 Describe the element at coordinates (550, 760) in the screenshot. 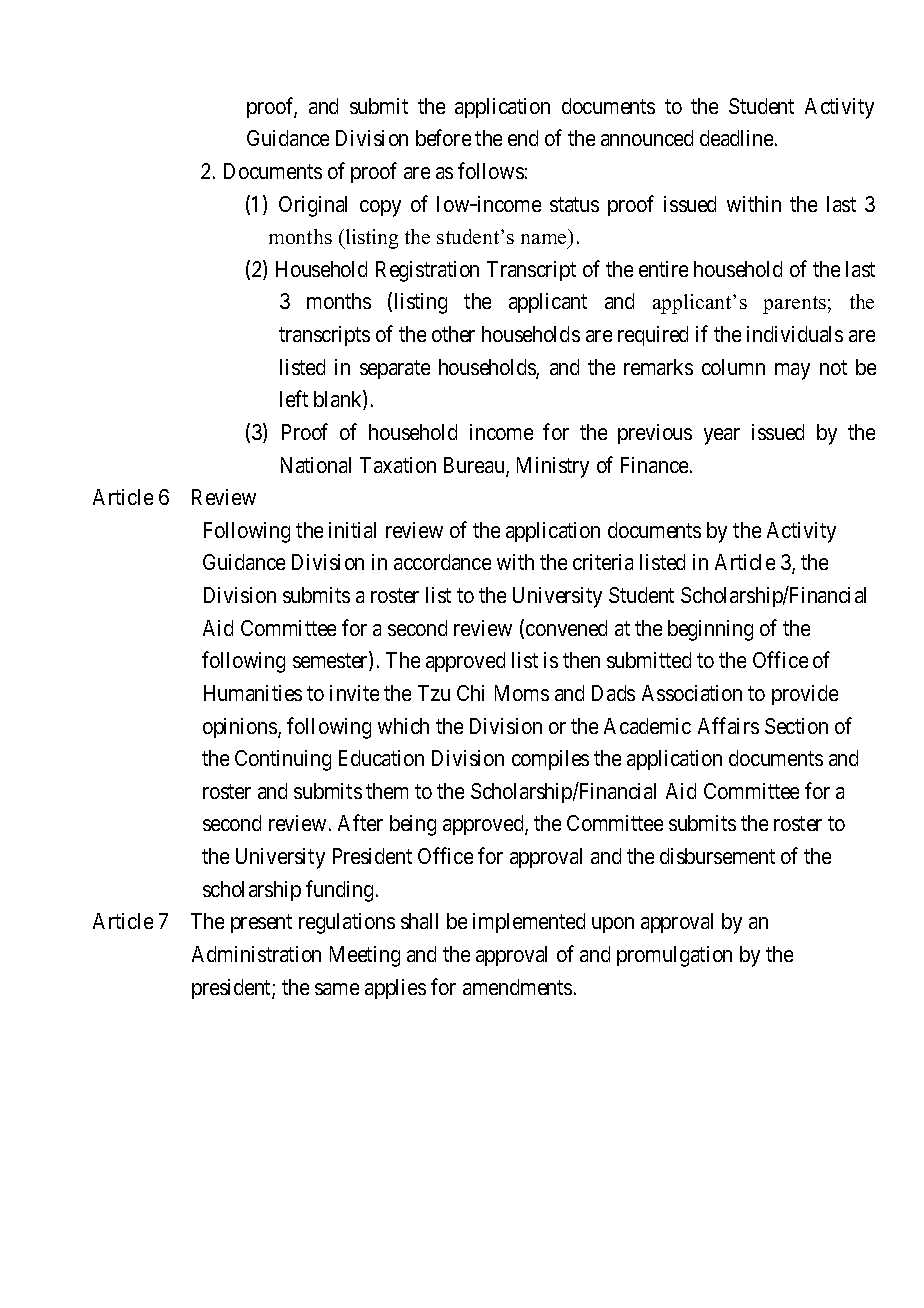

I see `compiles` at that location.
